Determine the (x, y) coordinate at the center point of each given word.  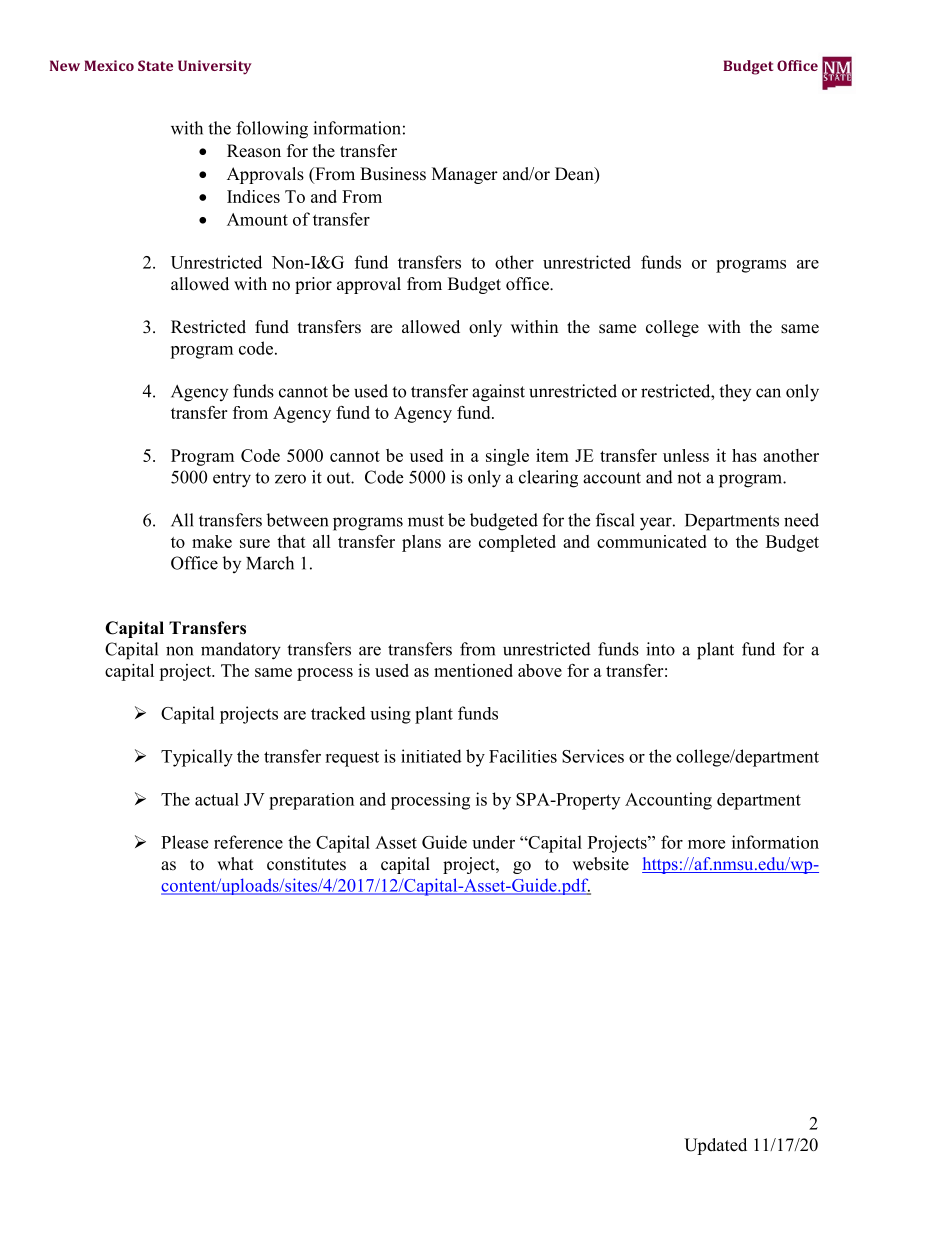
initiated (431, 756)
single (507, 457)
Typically (197, 758)
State (155, 65)
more (706, 844)
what (235, 863)
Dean (575, 175)
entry (232, 480)
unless (686, 455)
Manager (465, 175)
